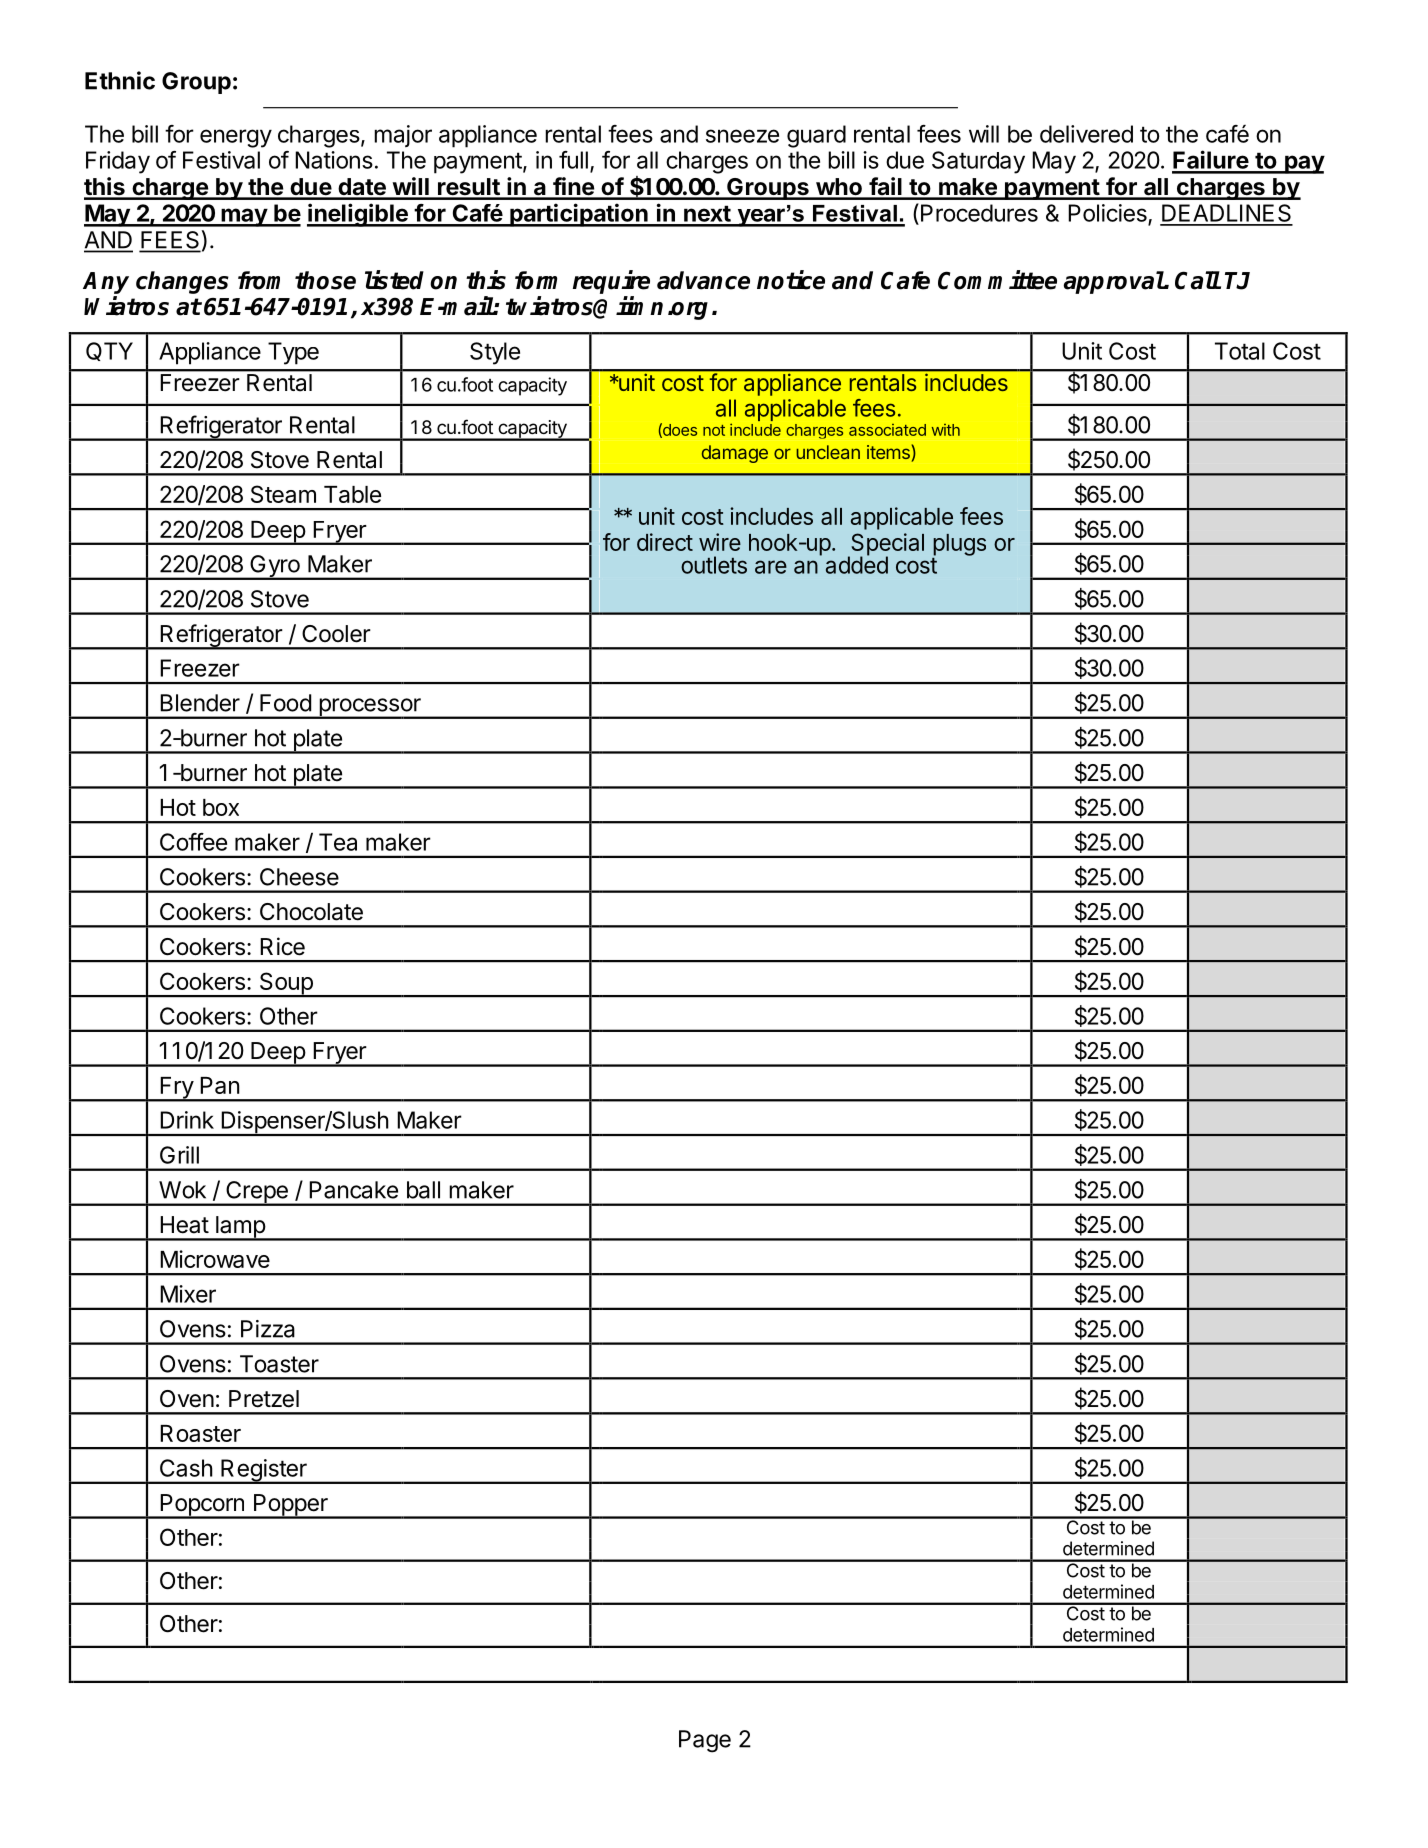 The height and width of the document is (1848, 1428). I want to click on Chocolate, so click(311, 912).
